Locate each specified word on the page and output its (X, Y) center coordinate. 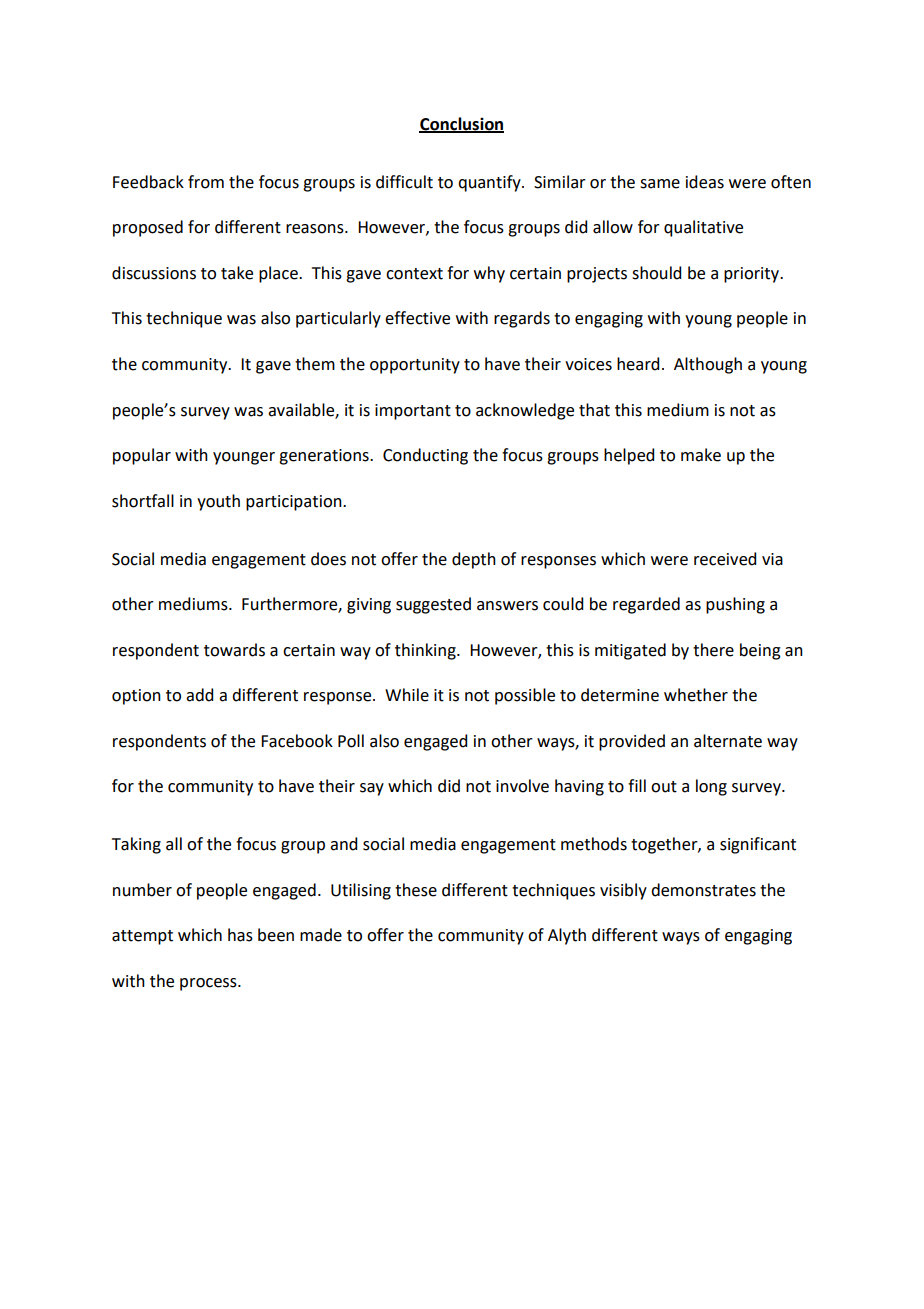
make (701, 455)
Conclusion (461, 124)
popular (142, 456)
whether (696, 695)
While (407, 695)
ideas (705, 182)
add (199, 695)
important (413, 412)
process (209, 984)
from (206, 182)
